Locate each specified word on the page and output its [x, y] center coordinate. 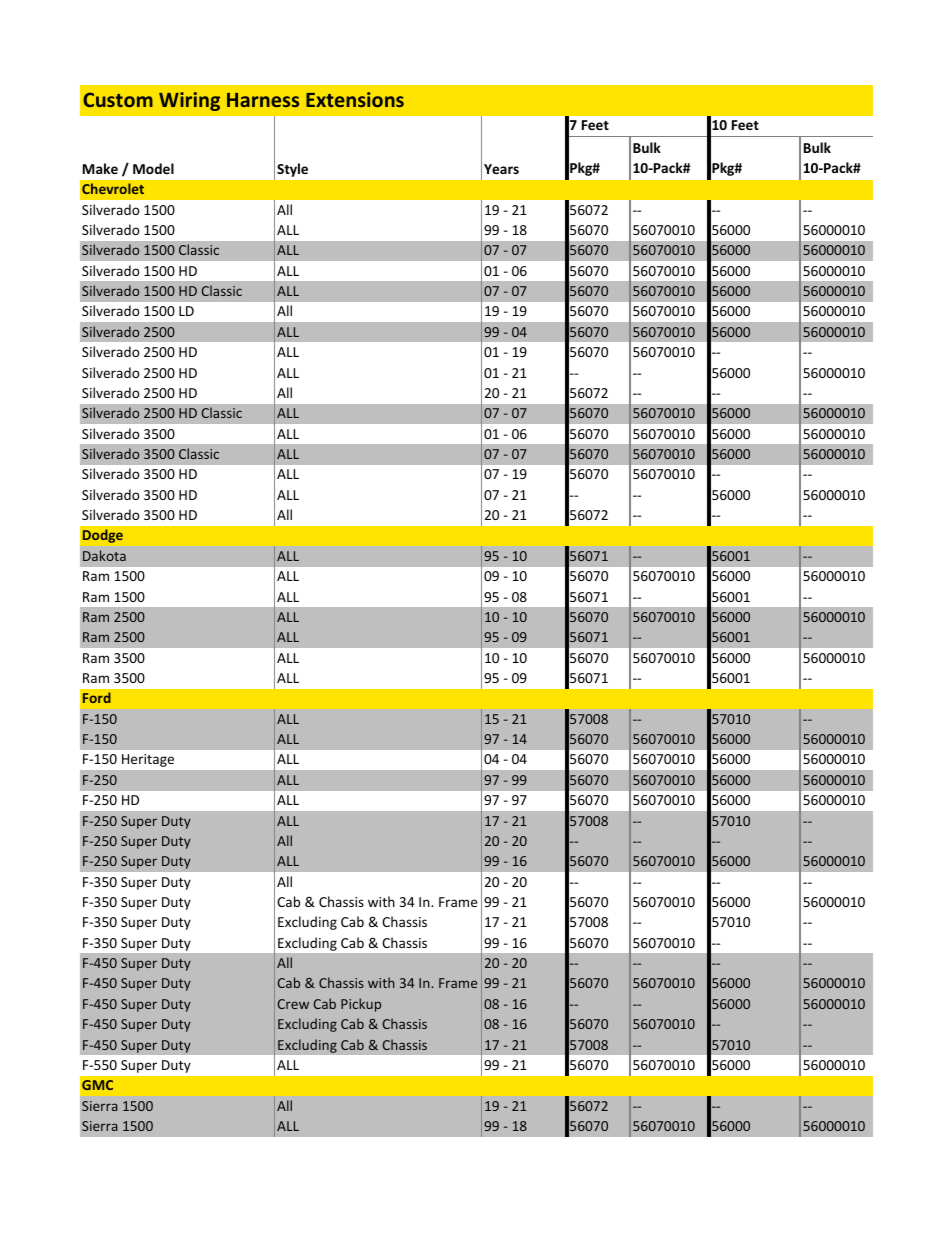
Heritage [148, 760]
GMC [97, 1085]
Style [292, 170]
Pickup [361, 1005]
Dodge [103, 536]
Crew [293, 1004]
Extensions [355, 99]
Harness [263, 100]
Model [153, 168]
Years [501, 169]
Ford [97, 697]
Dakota [104, 555]
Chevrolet [113, 188]
